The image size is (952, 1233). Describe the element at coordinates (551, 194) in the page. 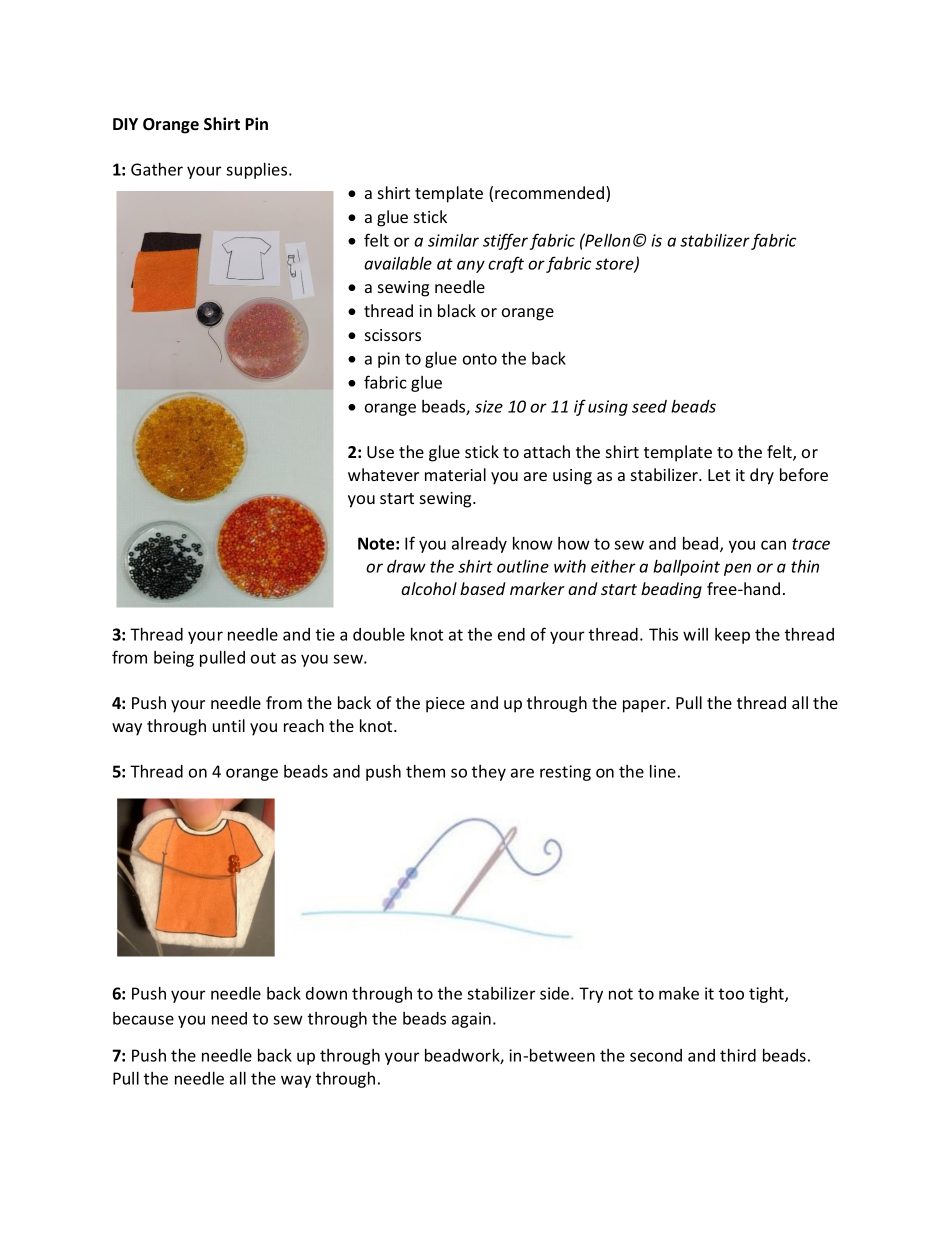

I see `recommended` at that location.
